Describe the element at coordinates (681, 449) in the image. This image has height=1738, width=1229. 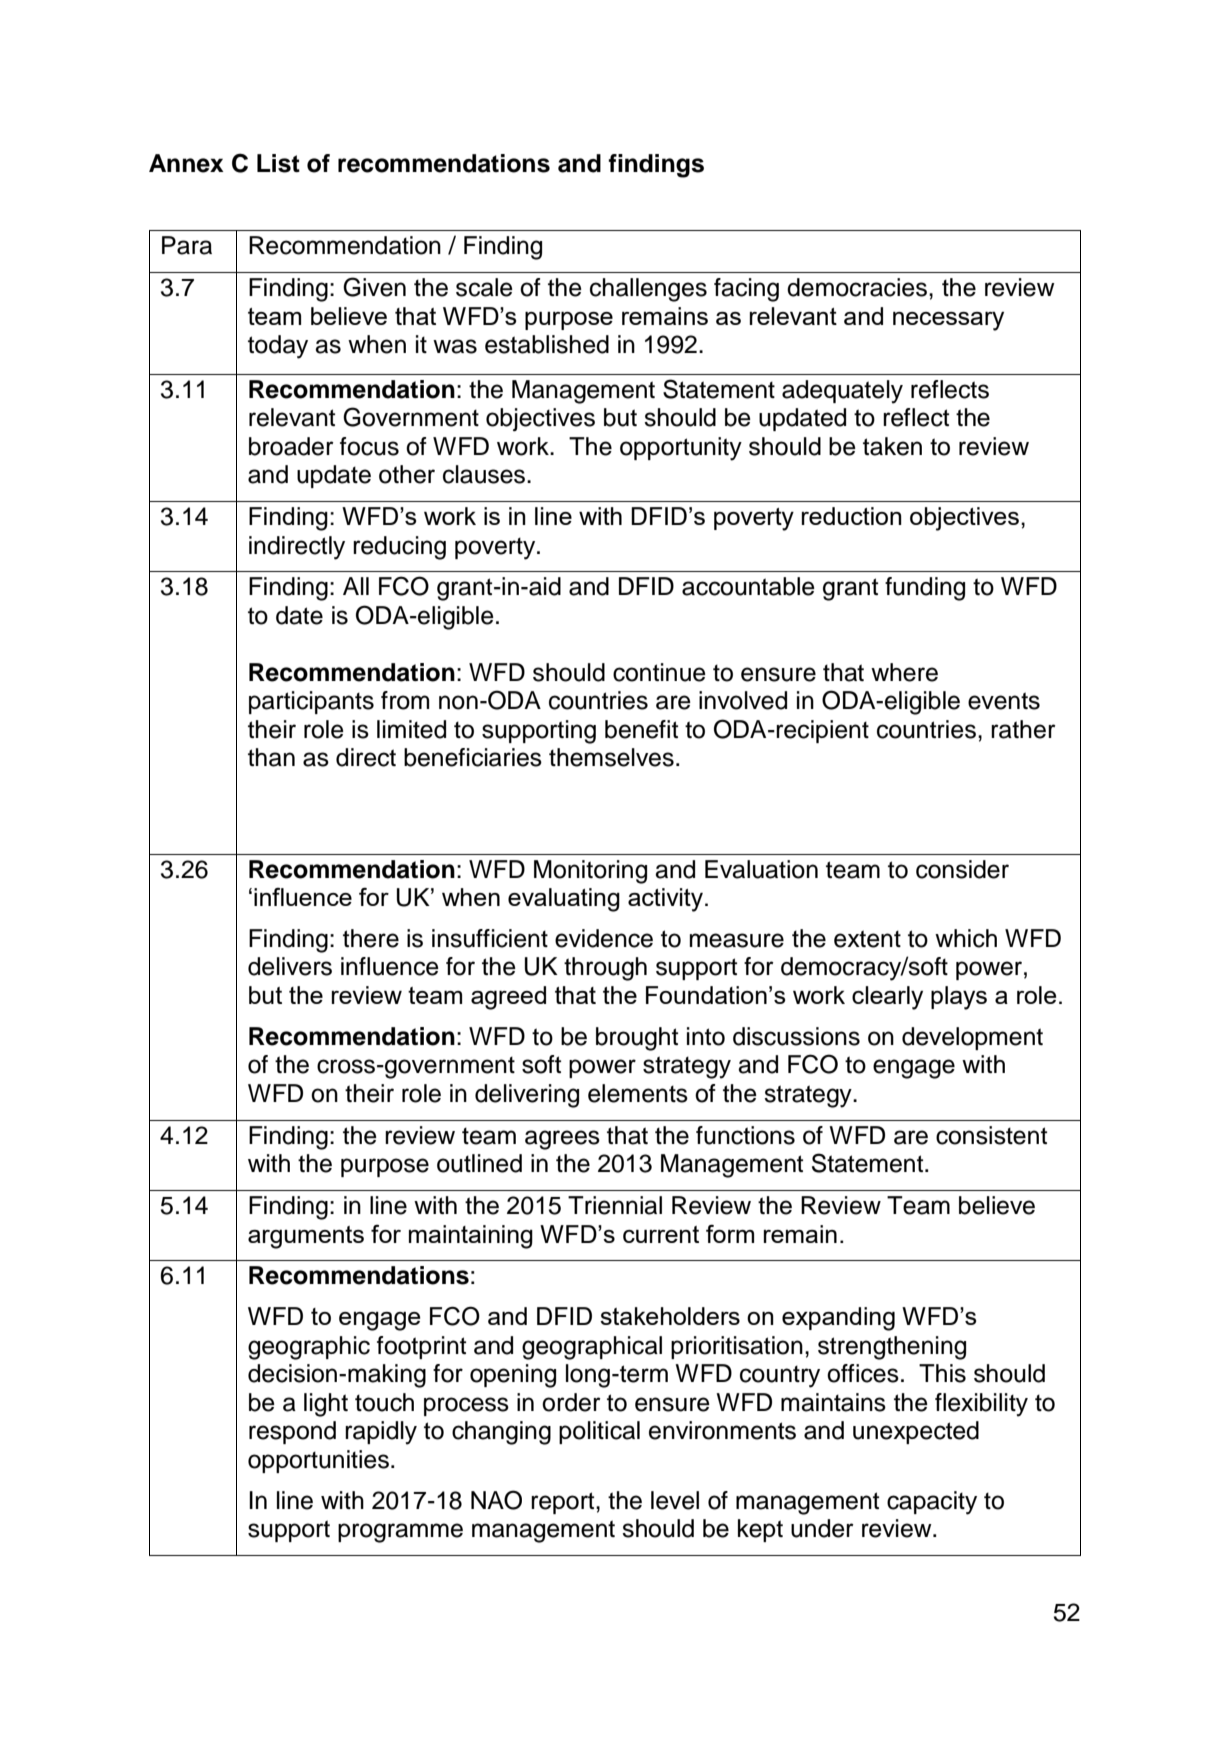
I see `opportunity` at that location.
